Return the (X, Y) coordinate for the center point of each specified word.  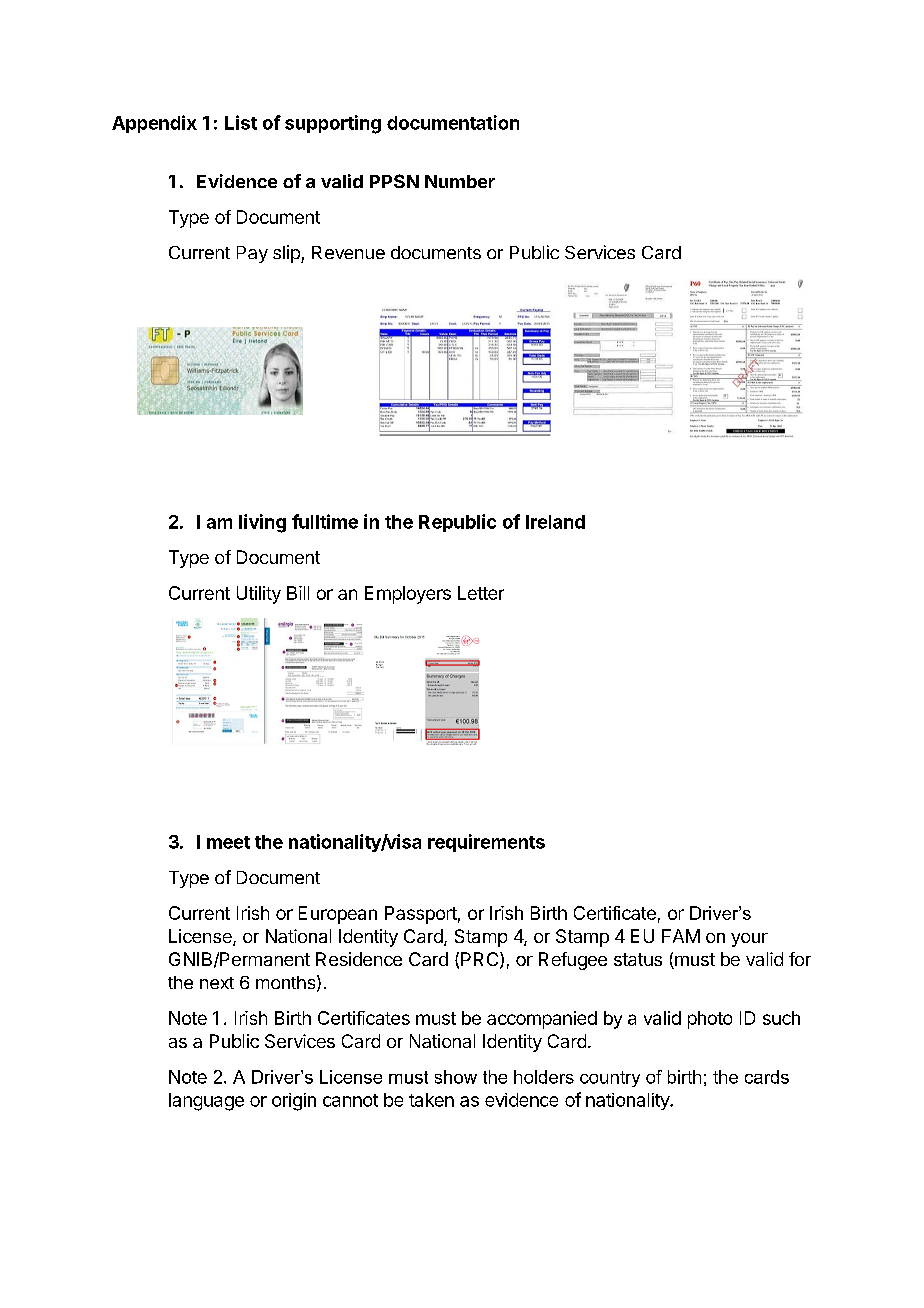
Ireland (555, 522)
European (338, 915)
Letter (481, 593)
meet (228, 842)
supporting (333, 124)
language (206, 1102)
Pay (252, 254)
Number (460, 181)
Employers (408, 595)
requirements (486, 843)
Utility (259, 595)
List (241, 122)
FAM (681, 936)
